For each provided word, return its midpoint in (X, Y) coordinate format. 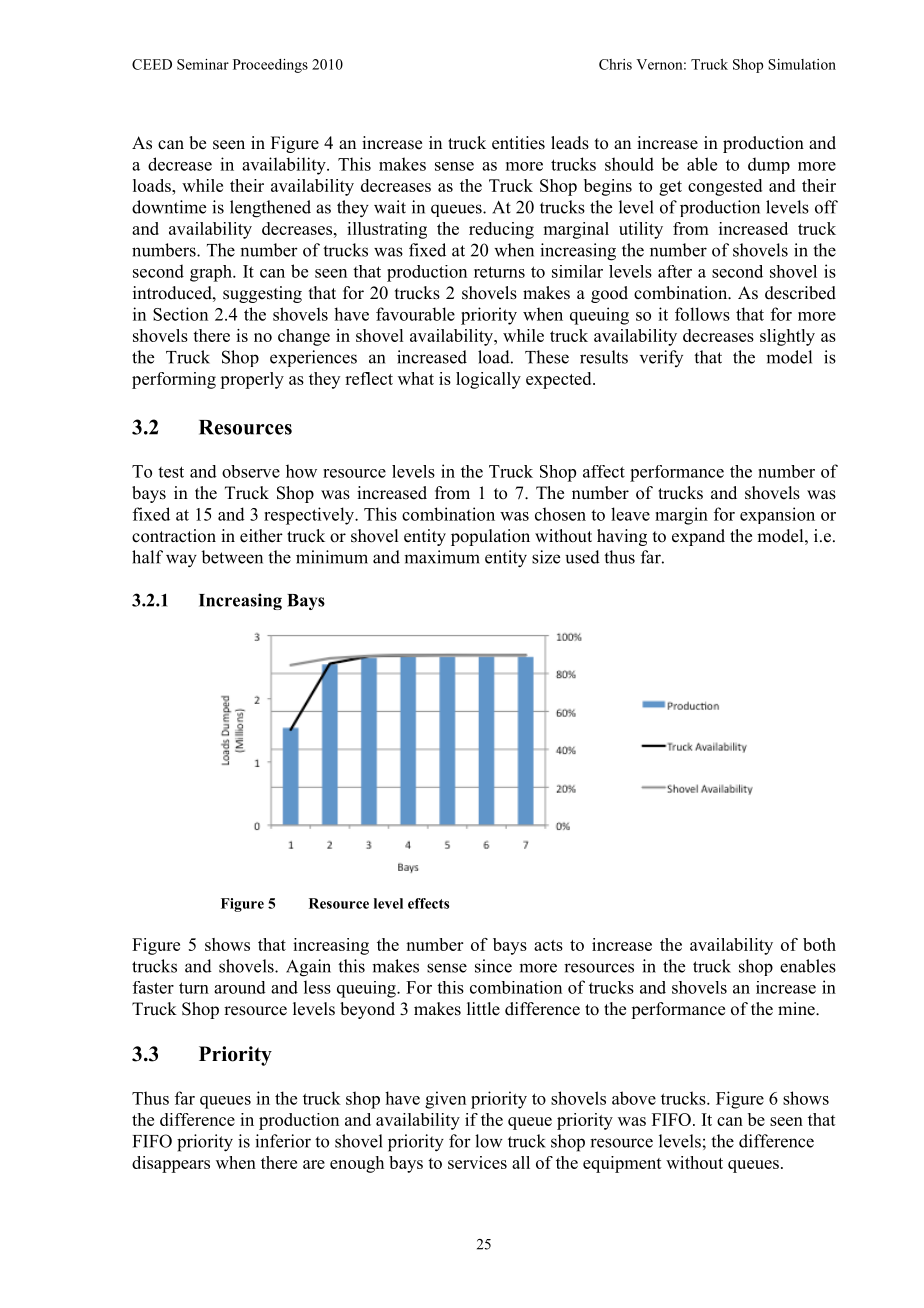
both (819, 944)
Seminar (203, 64)
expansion (777, 515)
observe (251, 471)
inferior (283, 1141)
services (477, 1162)
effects (428, 903)
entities (518, 143)
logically (488, 380)
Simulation (802, 64)
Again (308, 968)
